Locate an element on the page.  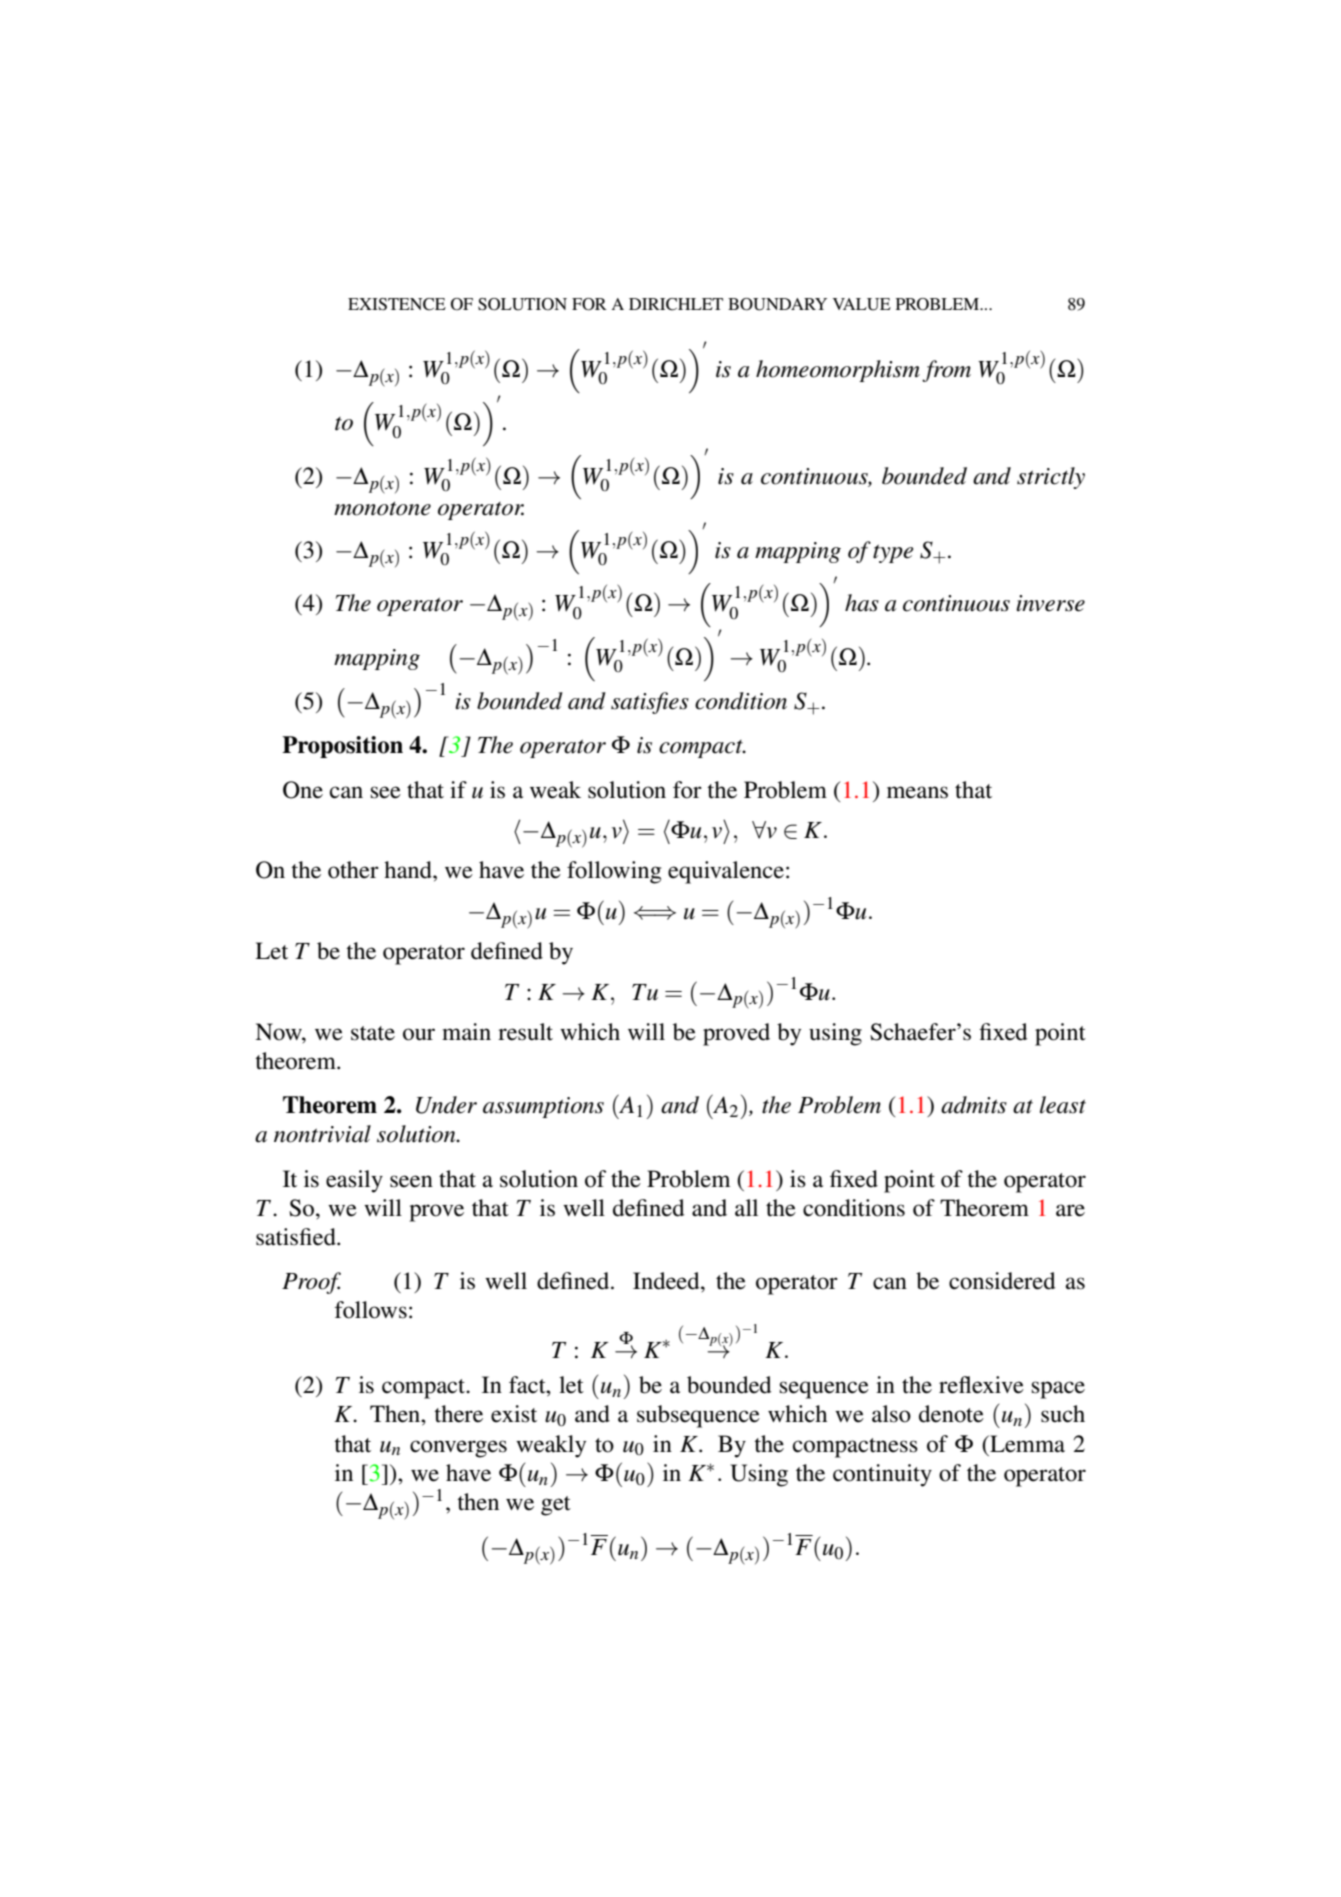
satisfies is located at coordinates (650, 703).
